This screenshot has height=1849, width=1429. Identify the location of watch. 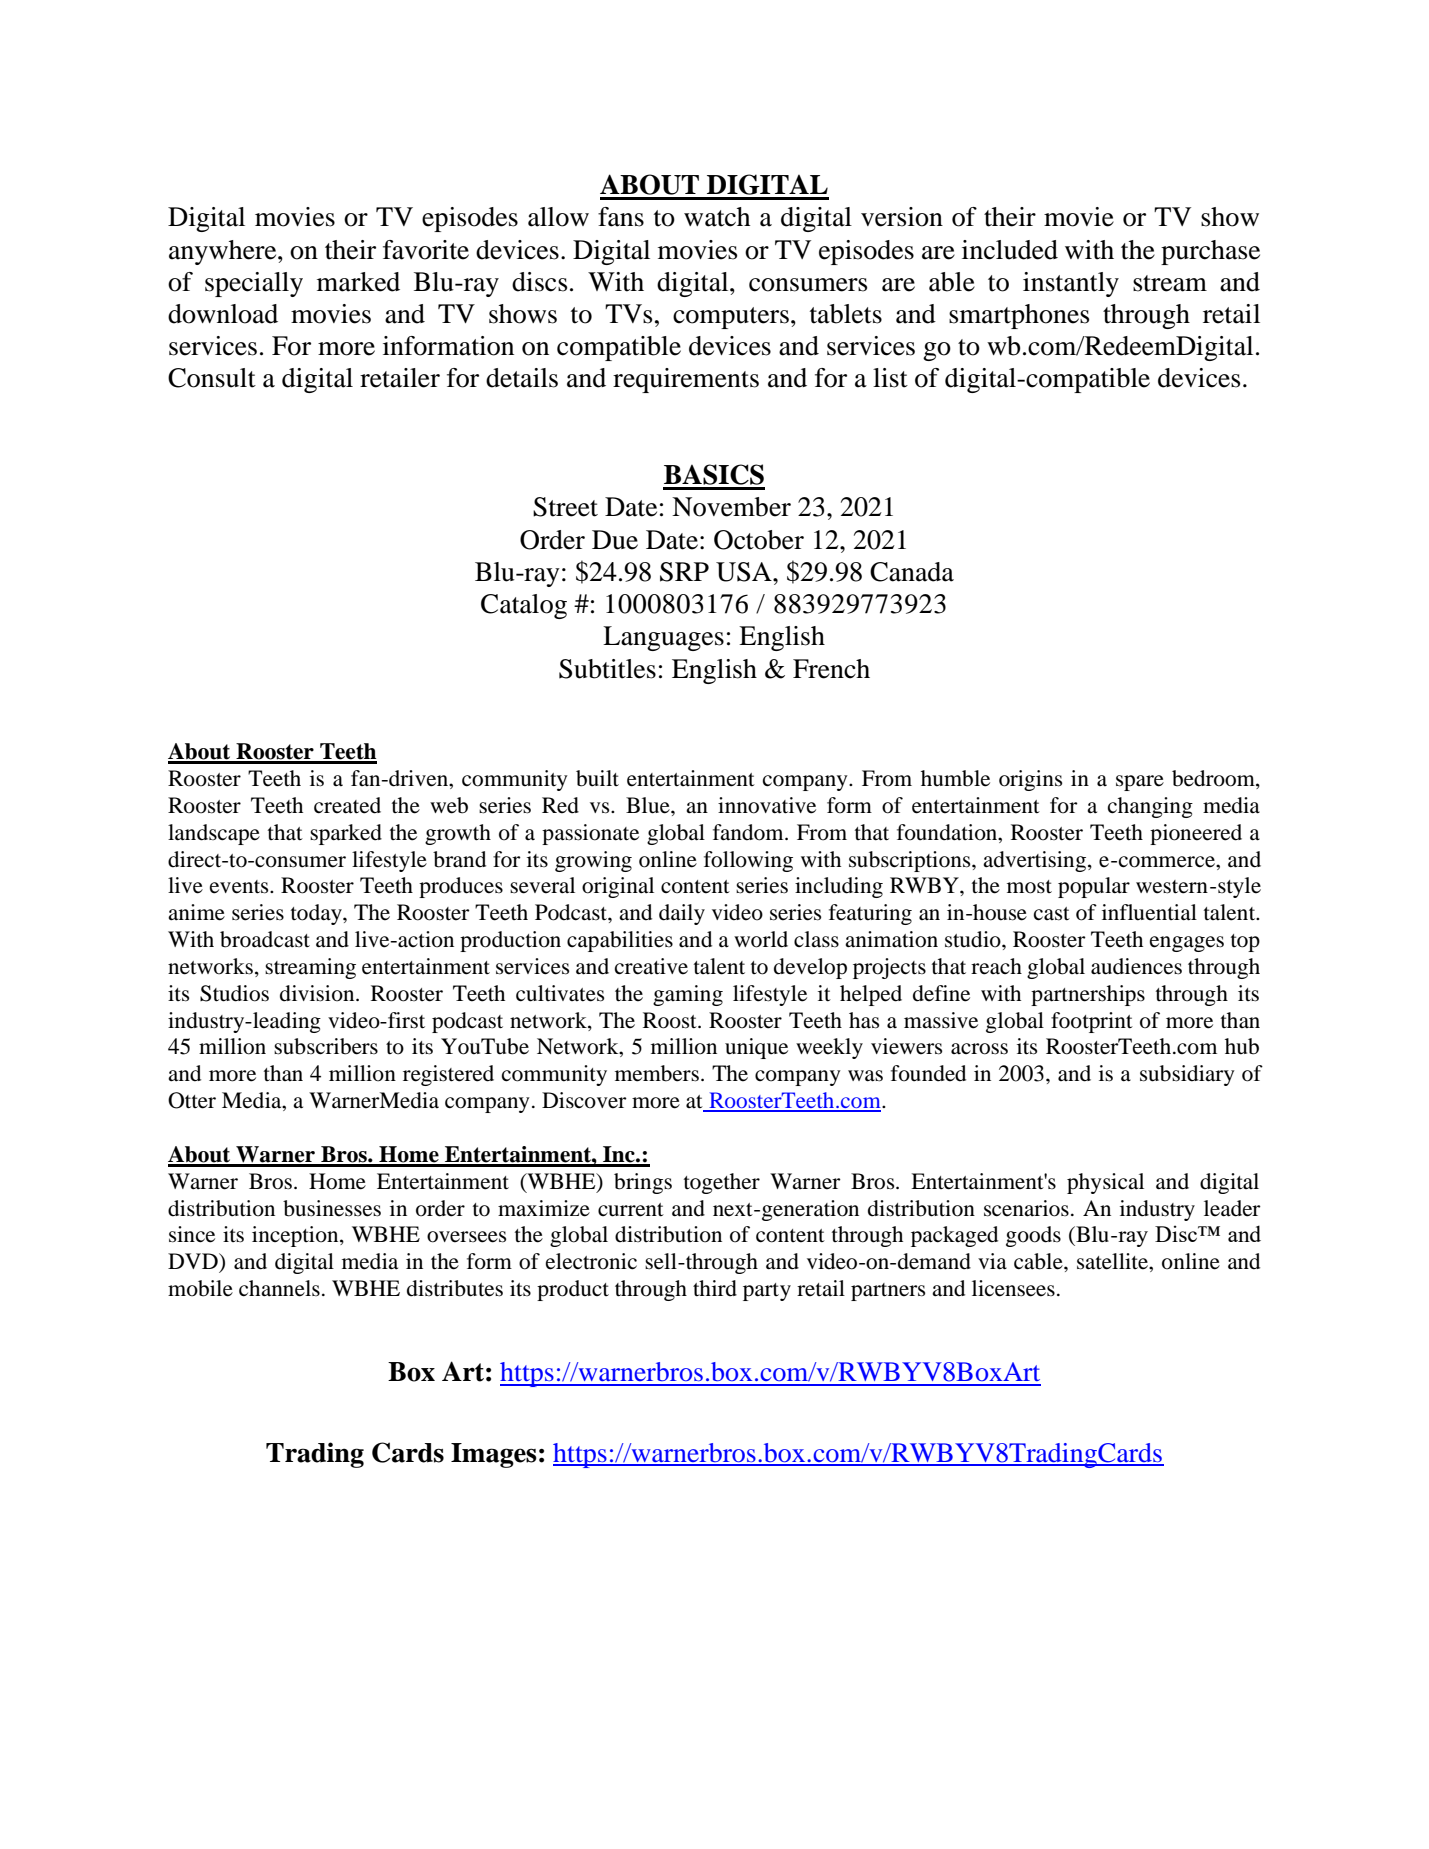
(717, 217).
